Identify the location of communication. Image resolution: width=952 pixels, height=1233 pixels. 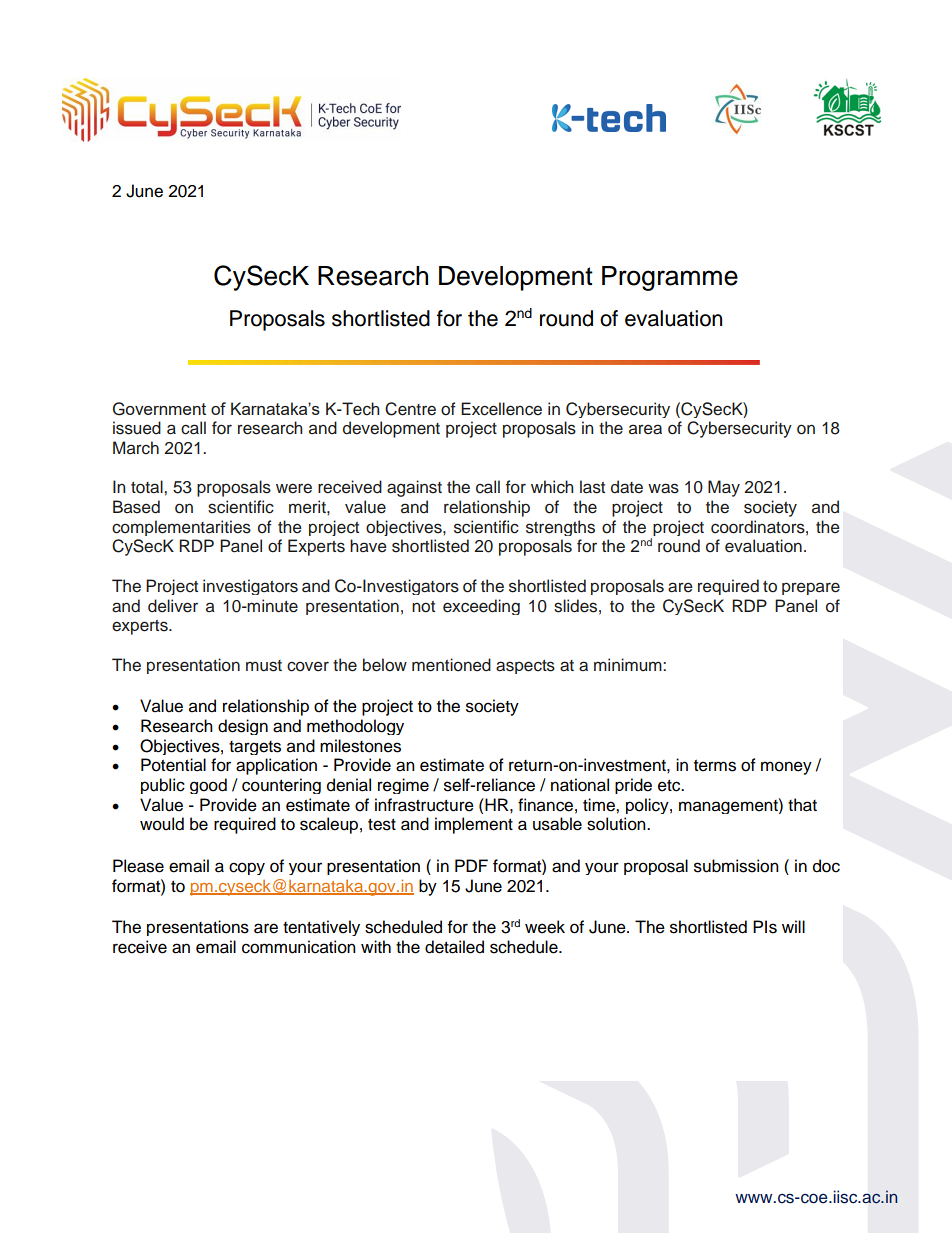
(299, 947).
